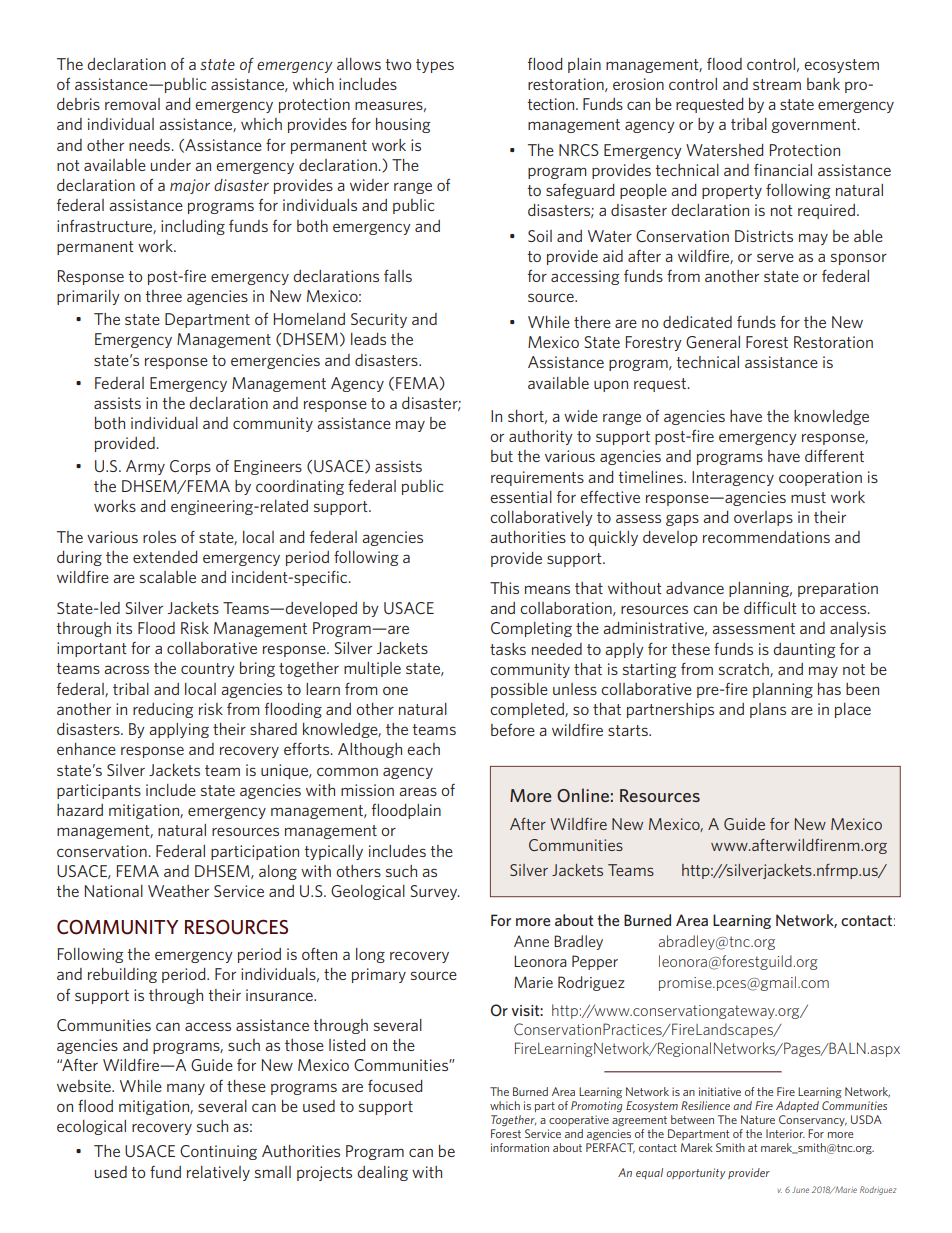 The width and height of the screenshot is (952, 1233). What do you see at coordinates (218, 1152) in the screenshot?
I see `Continuing` at bounding box center [218, 1152].
